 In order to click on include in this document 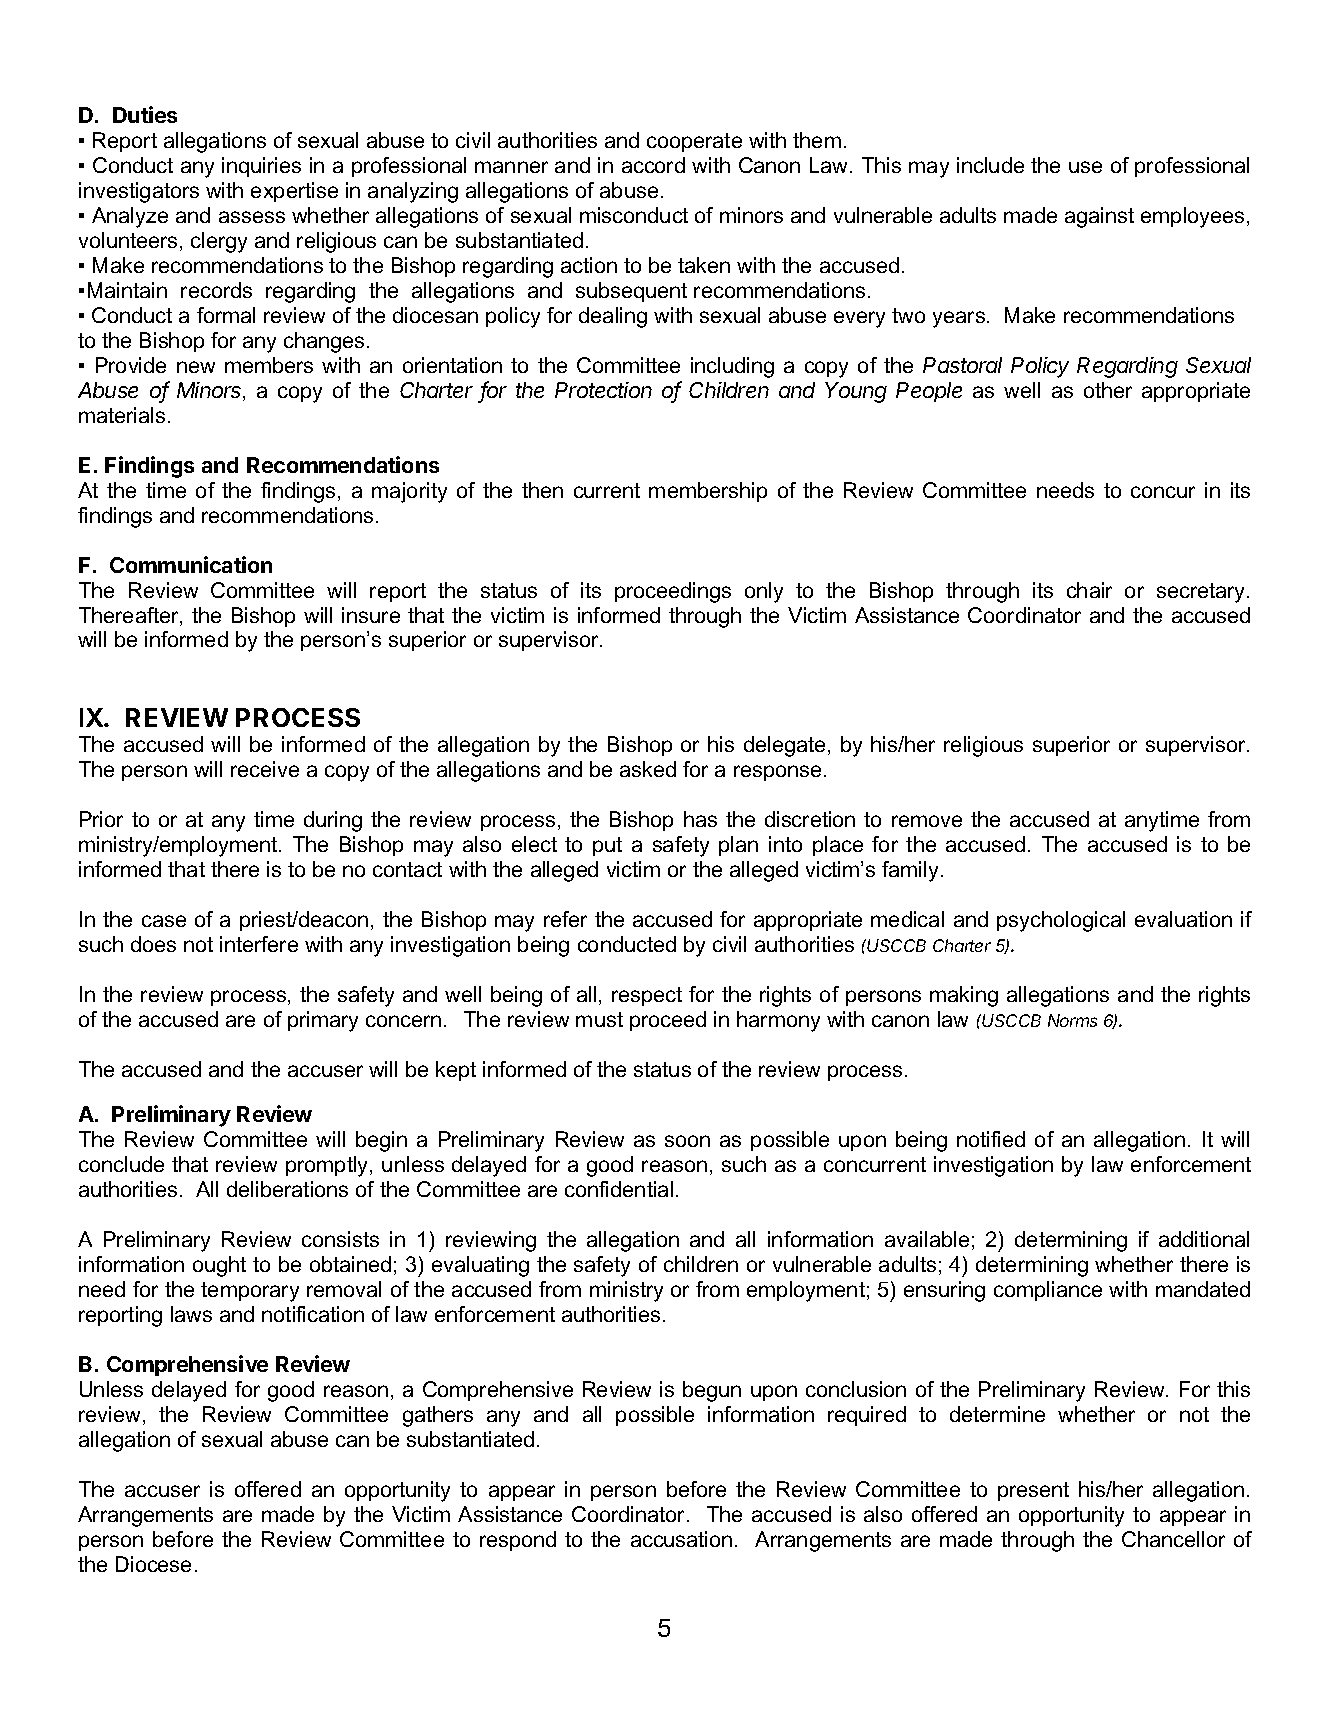, I will do `click(990, 165)`.
